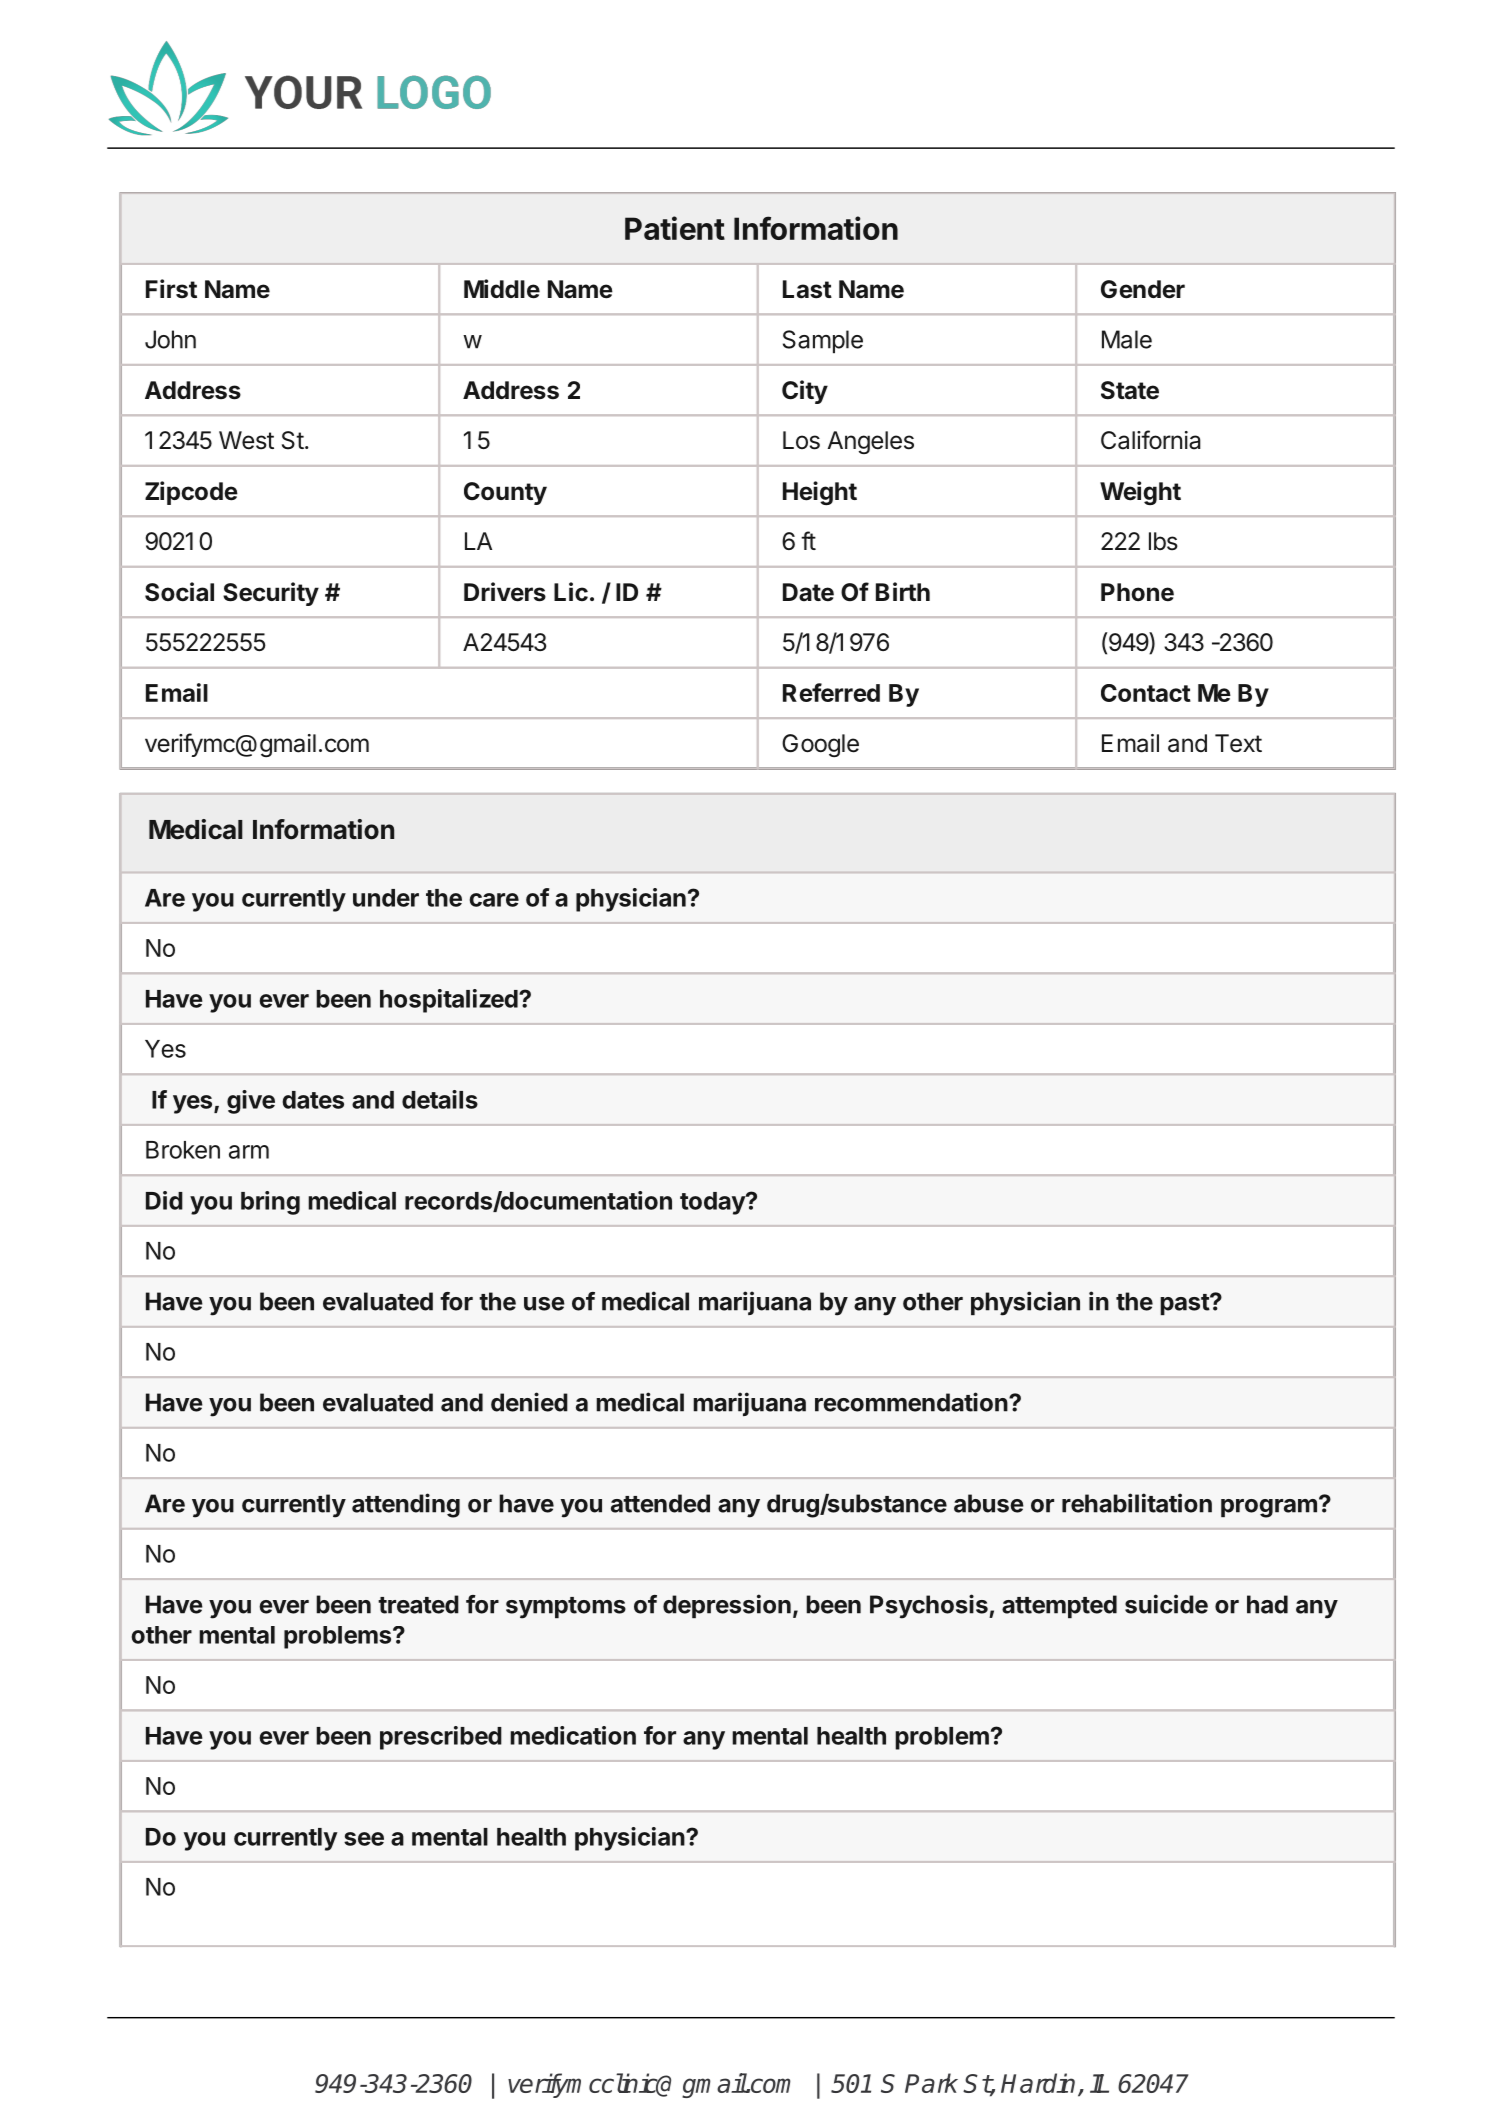  What do you see at coordinates (171, 288) in the screenshot?
I see `First` at bounding box center [171, 288].
